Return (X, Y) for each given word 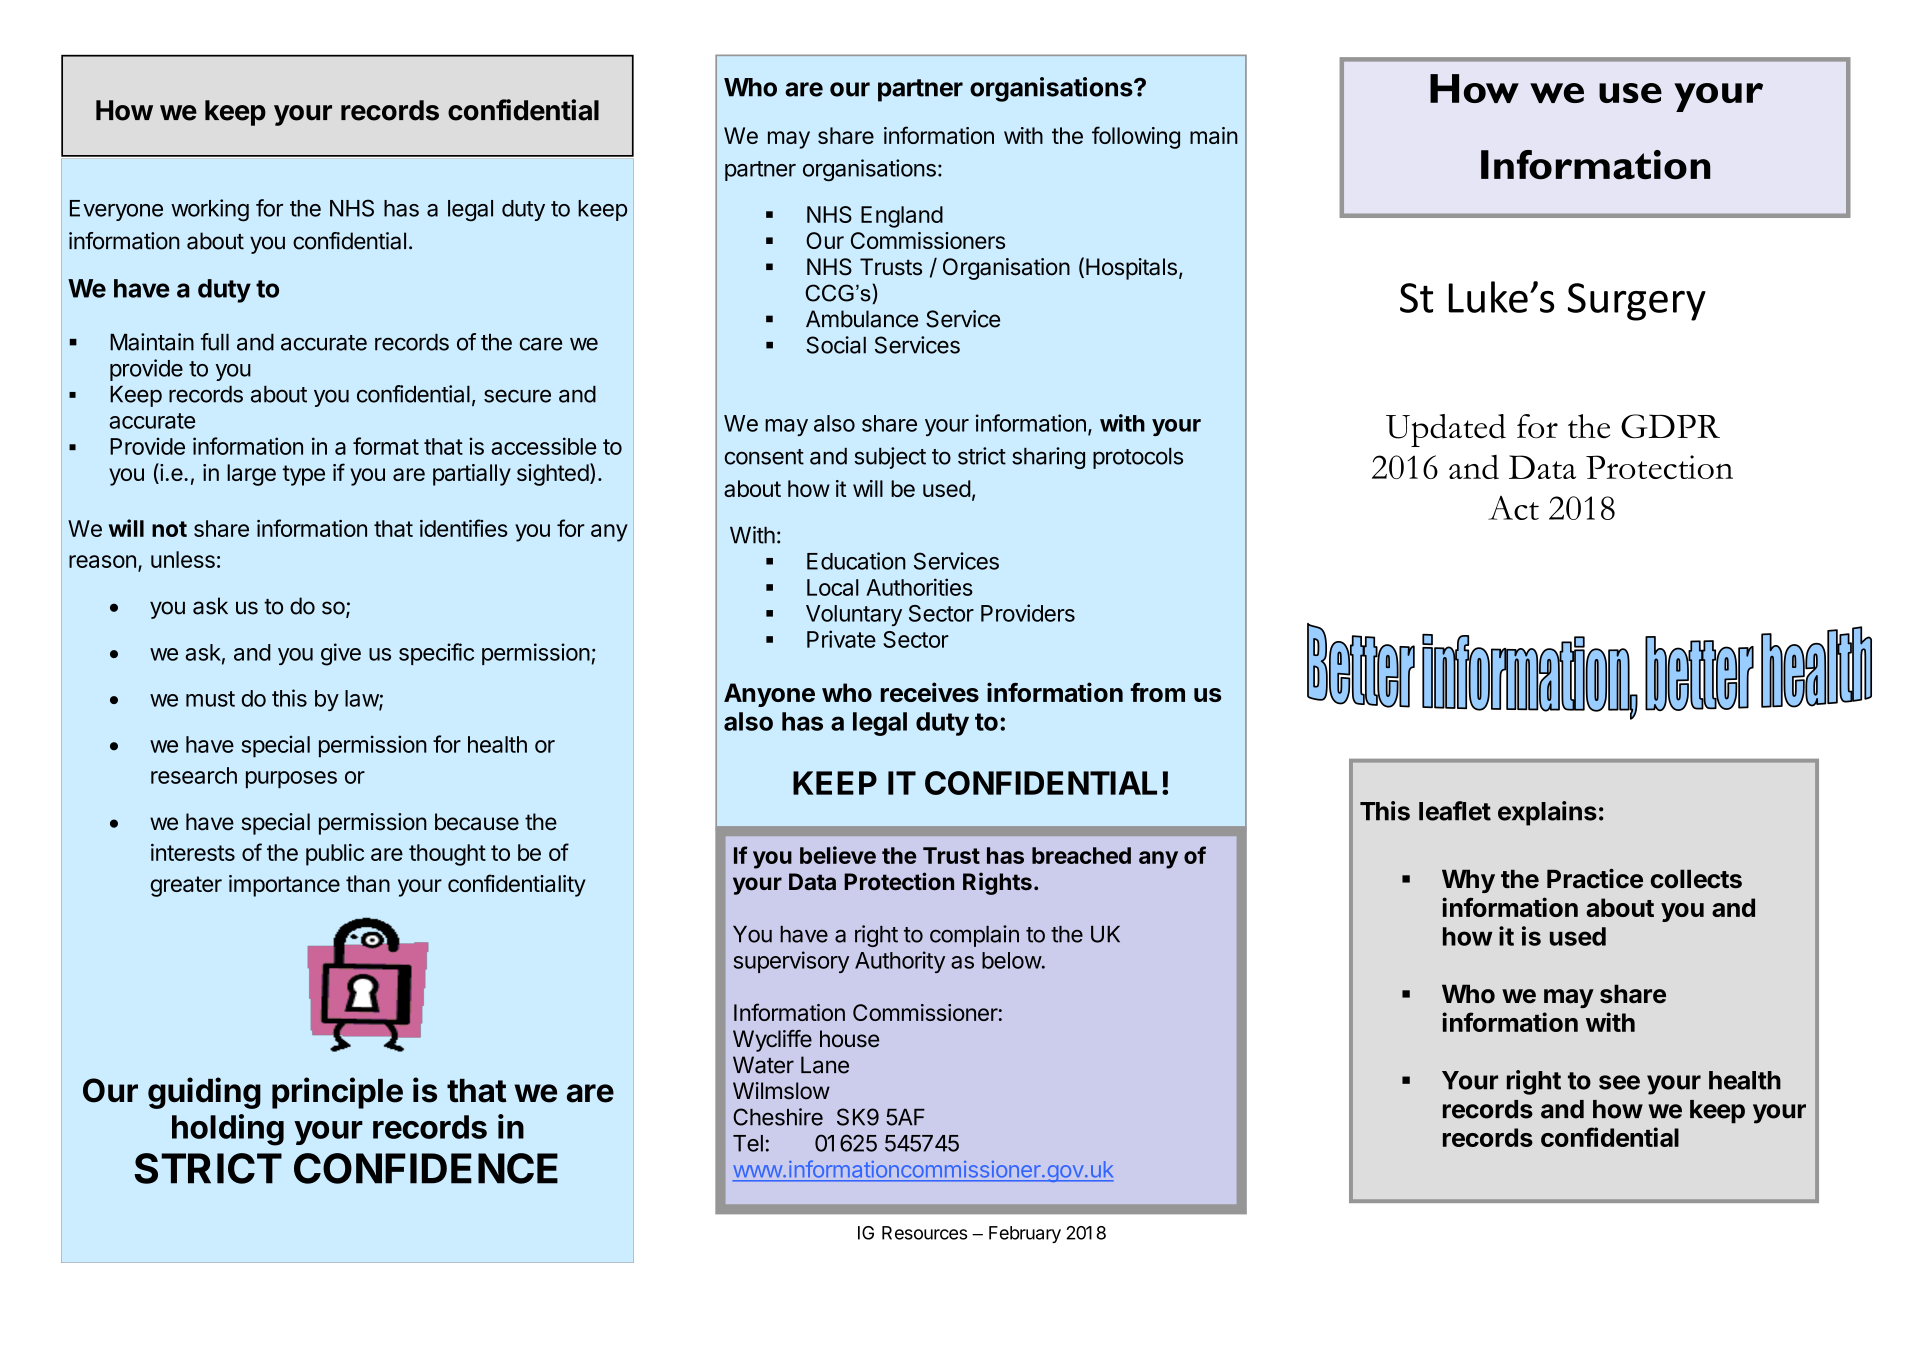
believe (838, 855)
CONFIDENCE (426, 1168)
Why (1468, 881)
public (335, 855)
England (902, 217)
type (304, 475)
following (1136, 137)
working (210, 210)
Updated (1446, 430)
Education (856, 561)
